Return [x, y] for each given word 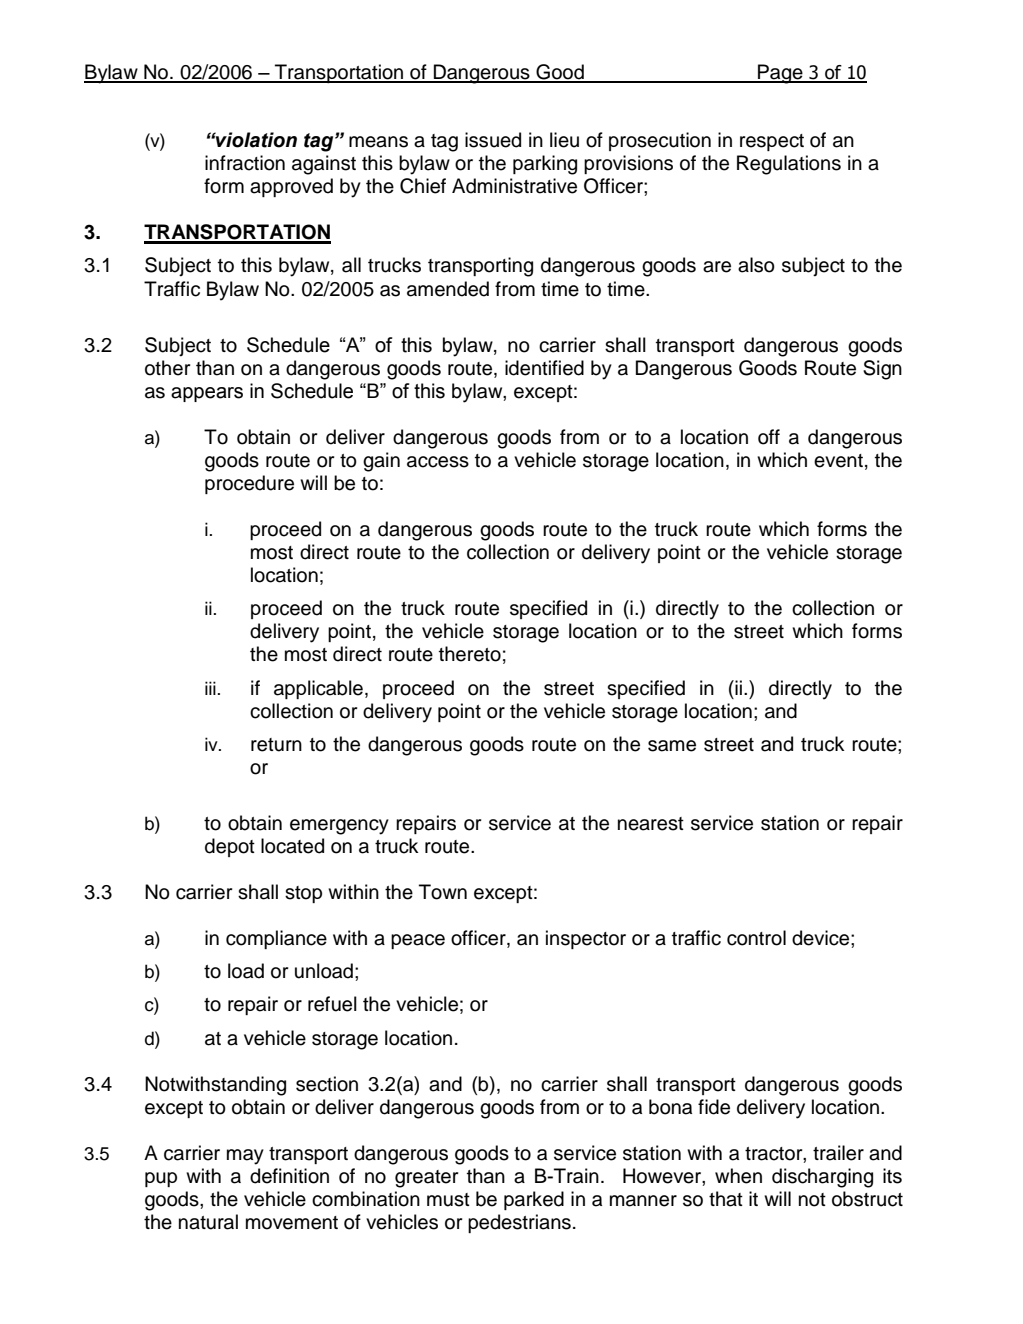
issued [493, 140]
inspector [586, 939]
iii [210, 688]
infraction [245, 163]
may [245, 1157]
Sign [882, 370]
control [756, 938]
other [167, 368]
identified [544, 368]
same [672, 746]
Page [780, 74]
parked [534, 1200]
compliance [276, 939]
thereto [470, 654]
